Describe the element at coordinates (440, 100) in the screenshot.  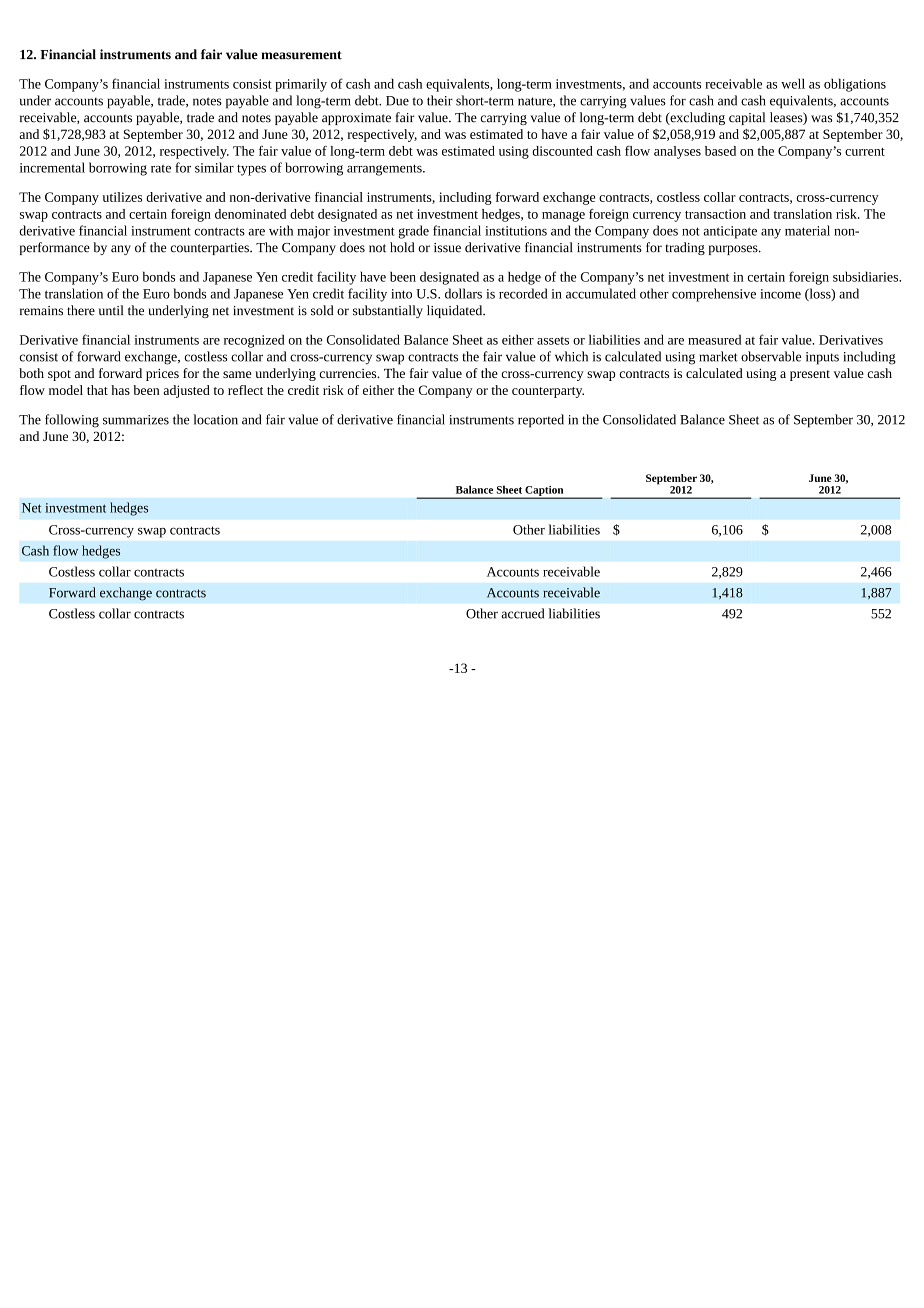
I see `their` at that location.
